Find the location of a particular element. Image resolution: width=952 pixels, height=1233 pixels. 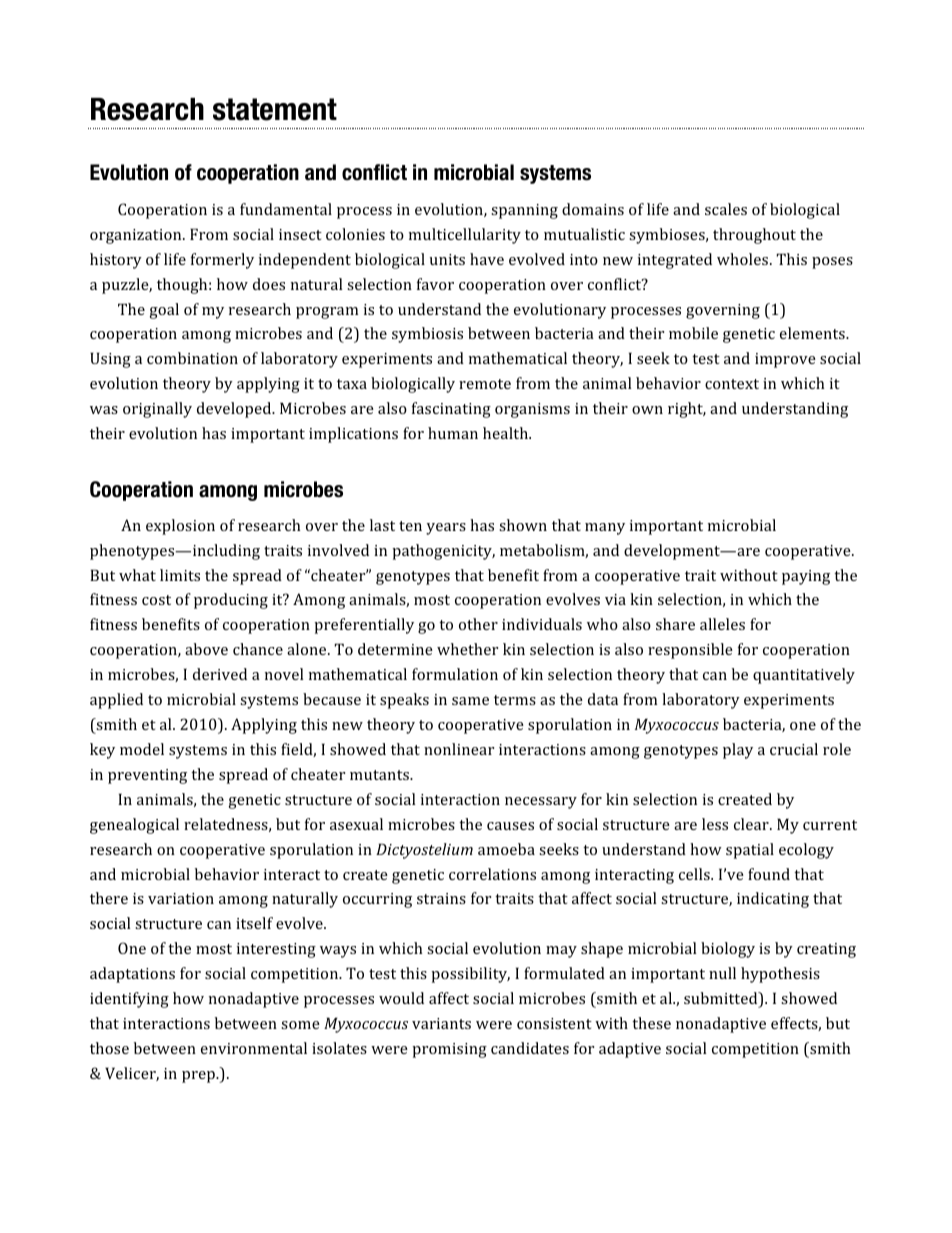

prep is located at coordinates (199, 1077).
